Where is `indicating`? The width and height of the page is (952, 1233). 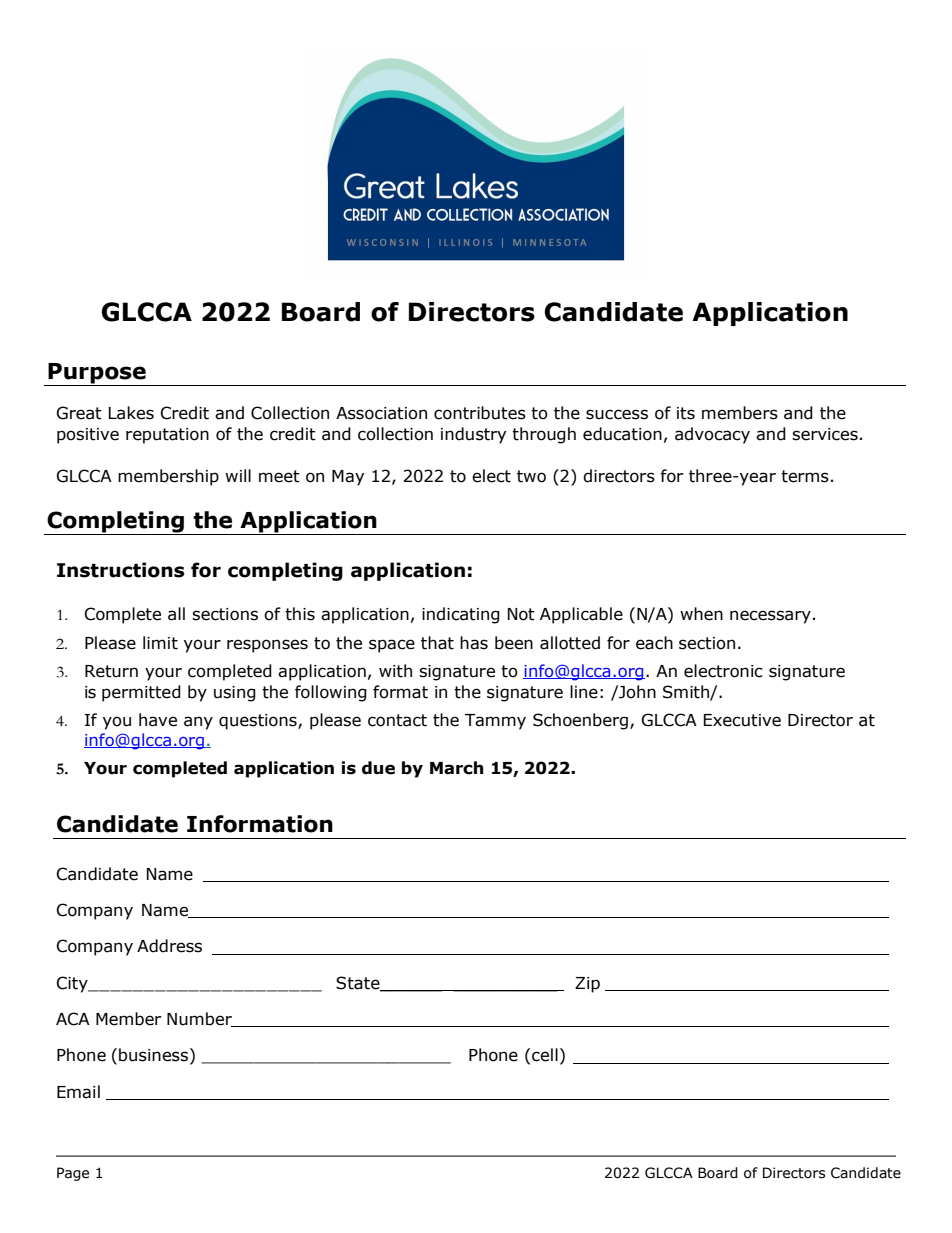
indicating is located at coordinates (461, 615).
